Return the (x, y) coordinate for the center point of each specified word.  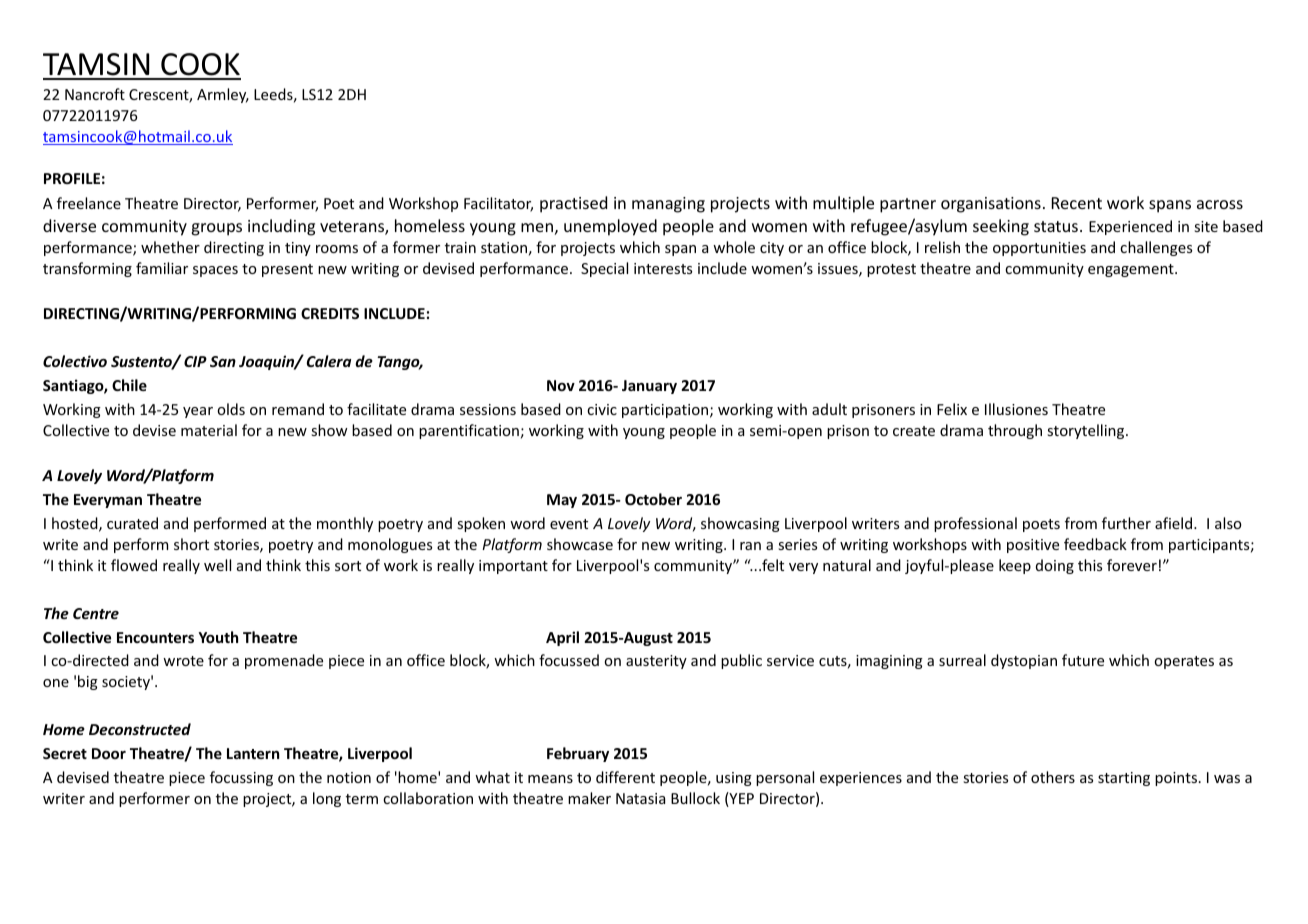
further (1126, 523)
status (1056, 226)
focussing (241, 778)
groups (216, 229)
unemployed (610, 227)
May (562, 501)
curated (132, 523)
